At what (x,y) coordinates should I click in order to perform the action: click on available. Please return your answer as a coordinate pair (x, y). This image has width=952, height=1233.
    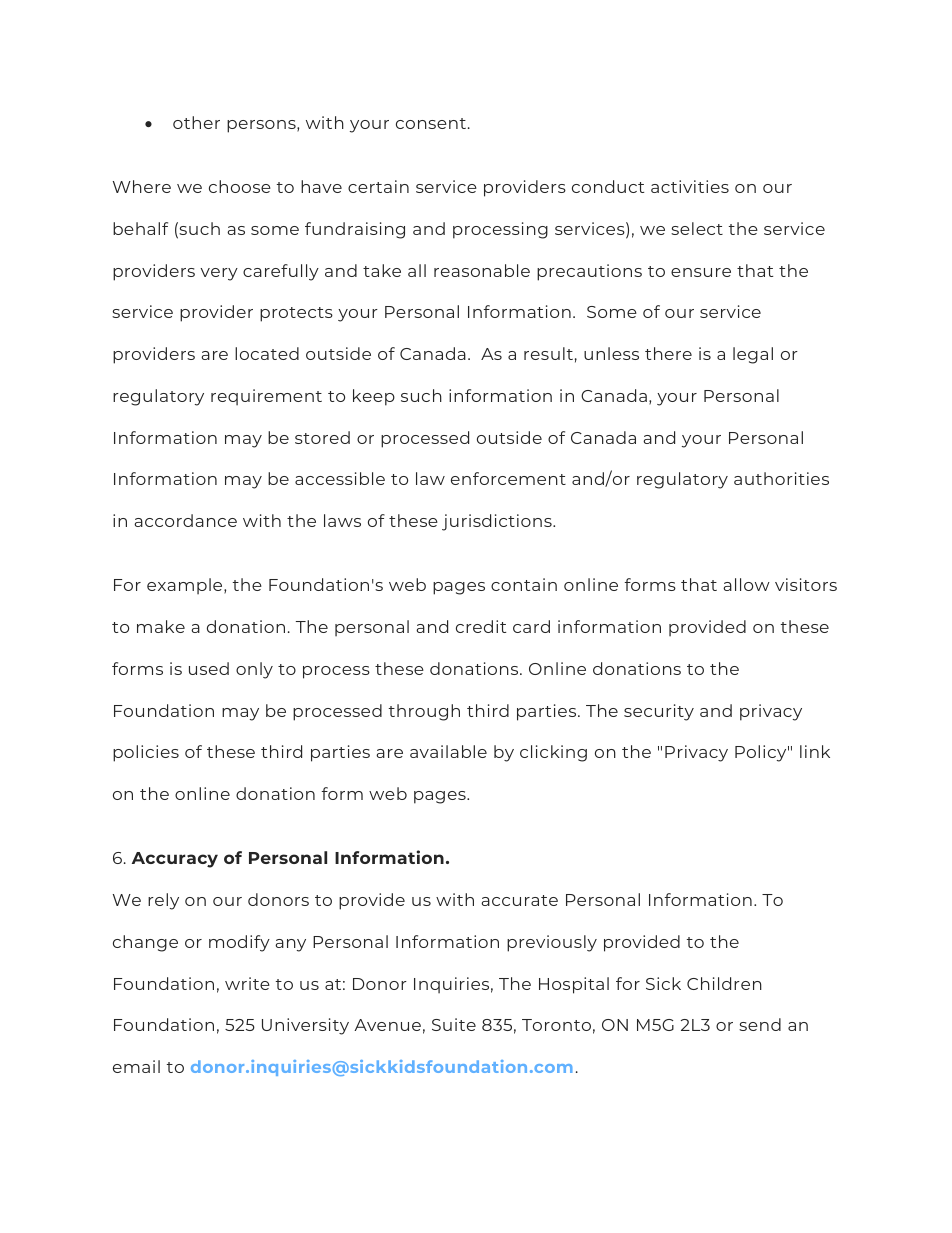
    Looking at the image, I should click on (448, 751).
